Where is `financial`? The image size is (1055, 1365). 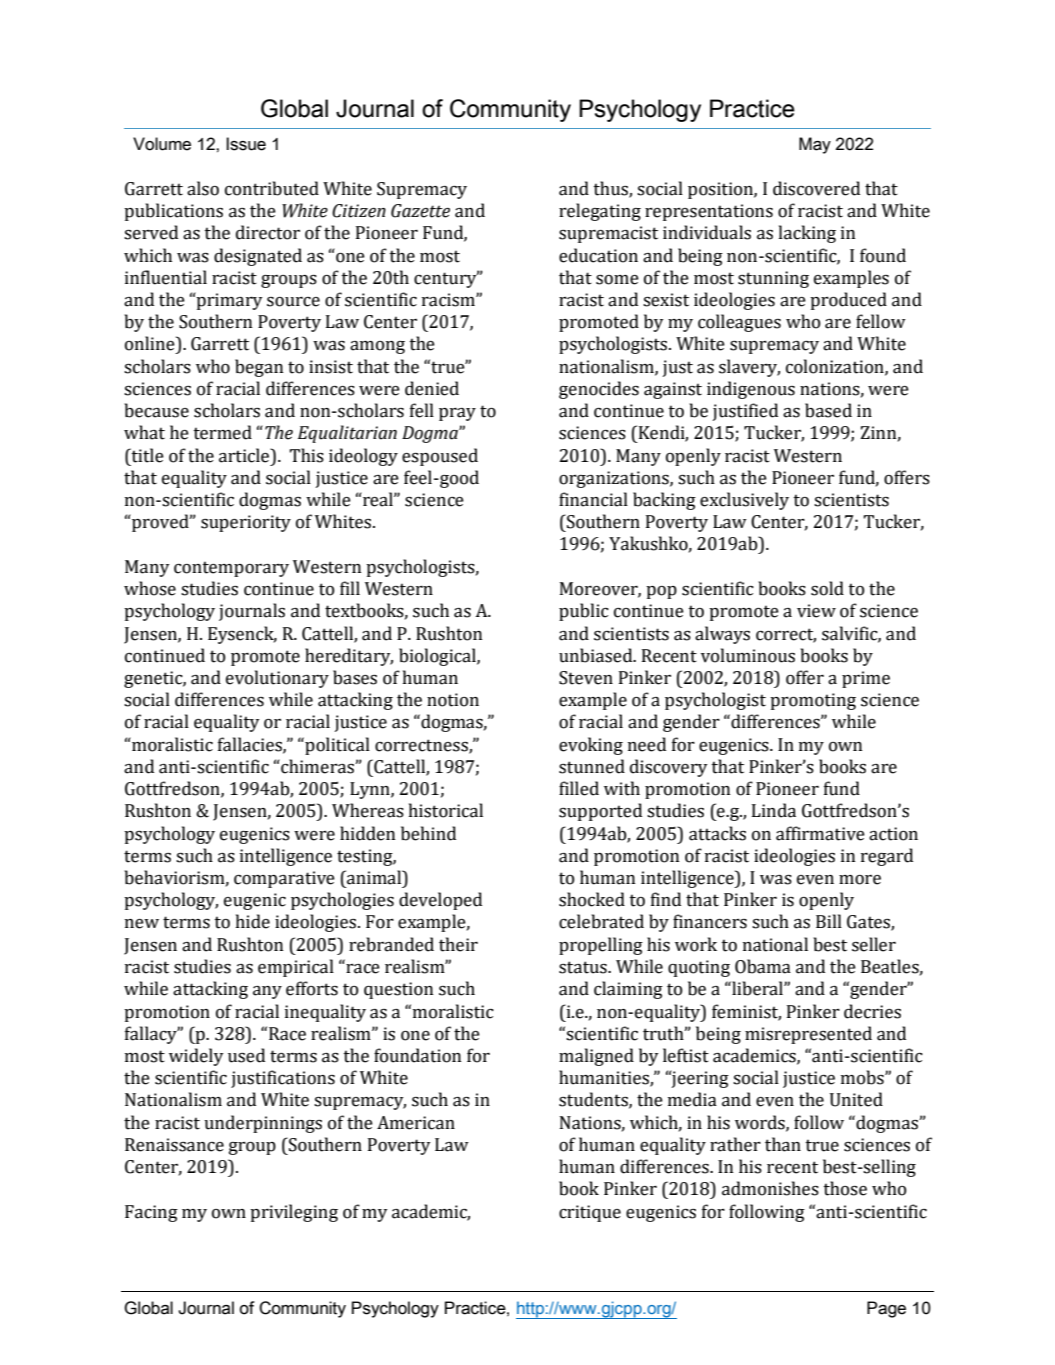 financial is located at coordinates (593, 499).
